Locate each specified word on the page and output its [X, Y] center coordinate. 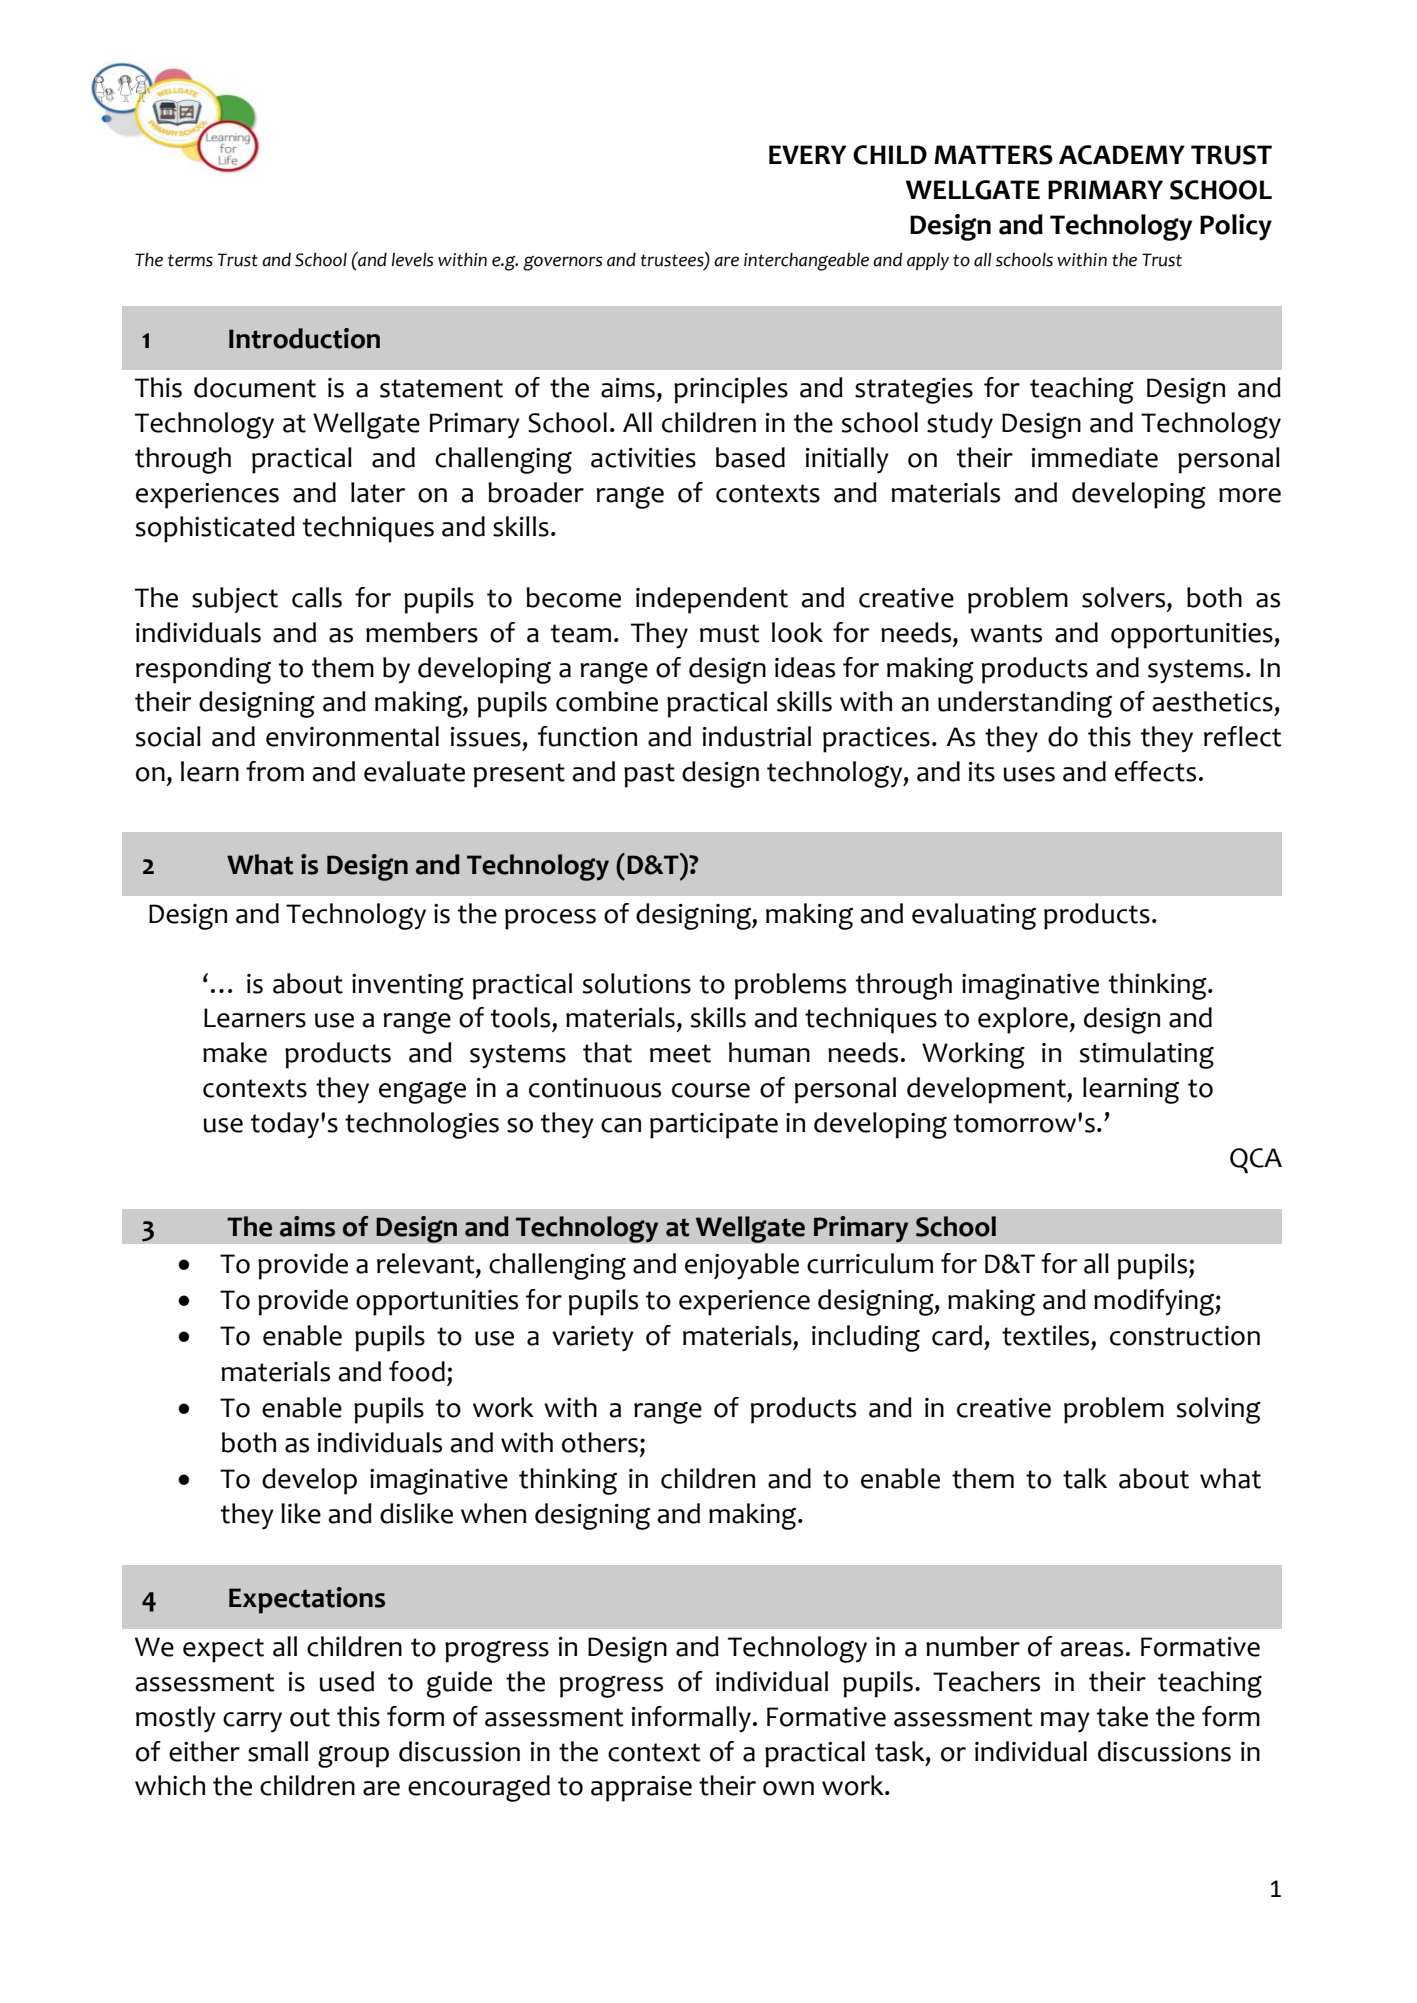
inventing [408, 987]
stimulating [1147, 1055]
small [278, 1751]
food [417, 1371]
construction [1185, 1336]
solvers [1125, 597]
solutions [637, 983]
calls [317, 597]
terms [190, 260]
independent [712, 600]
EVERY [807, 154]
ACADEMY [1122, 155]
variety [593, 1339]
